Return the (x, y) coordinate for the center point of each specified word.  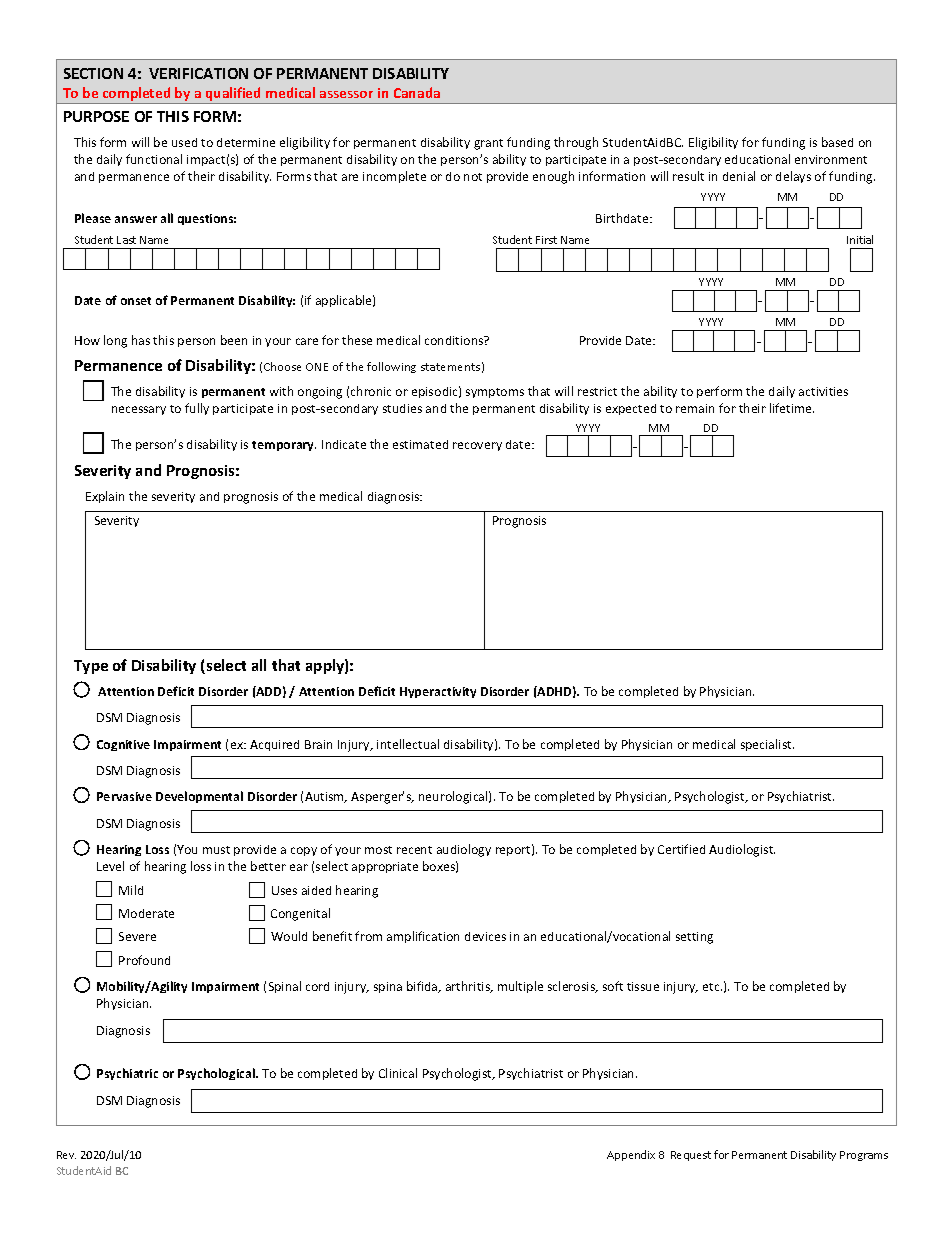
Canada (417, 92)
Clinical (398, 1073)
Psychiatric (127, 1074)
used (184, 142)
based (837, 142)
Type (91, 667)
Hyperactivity (438, 692)
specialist (767, 745)
